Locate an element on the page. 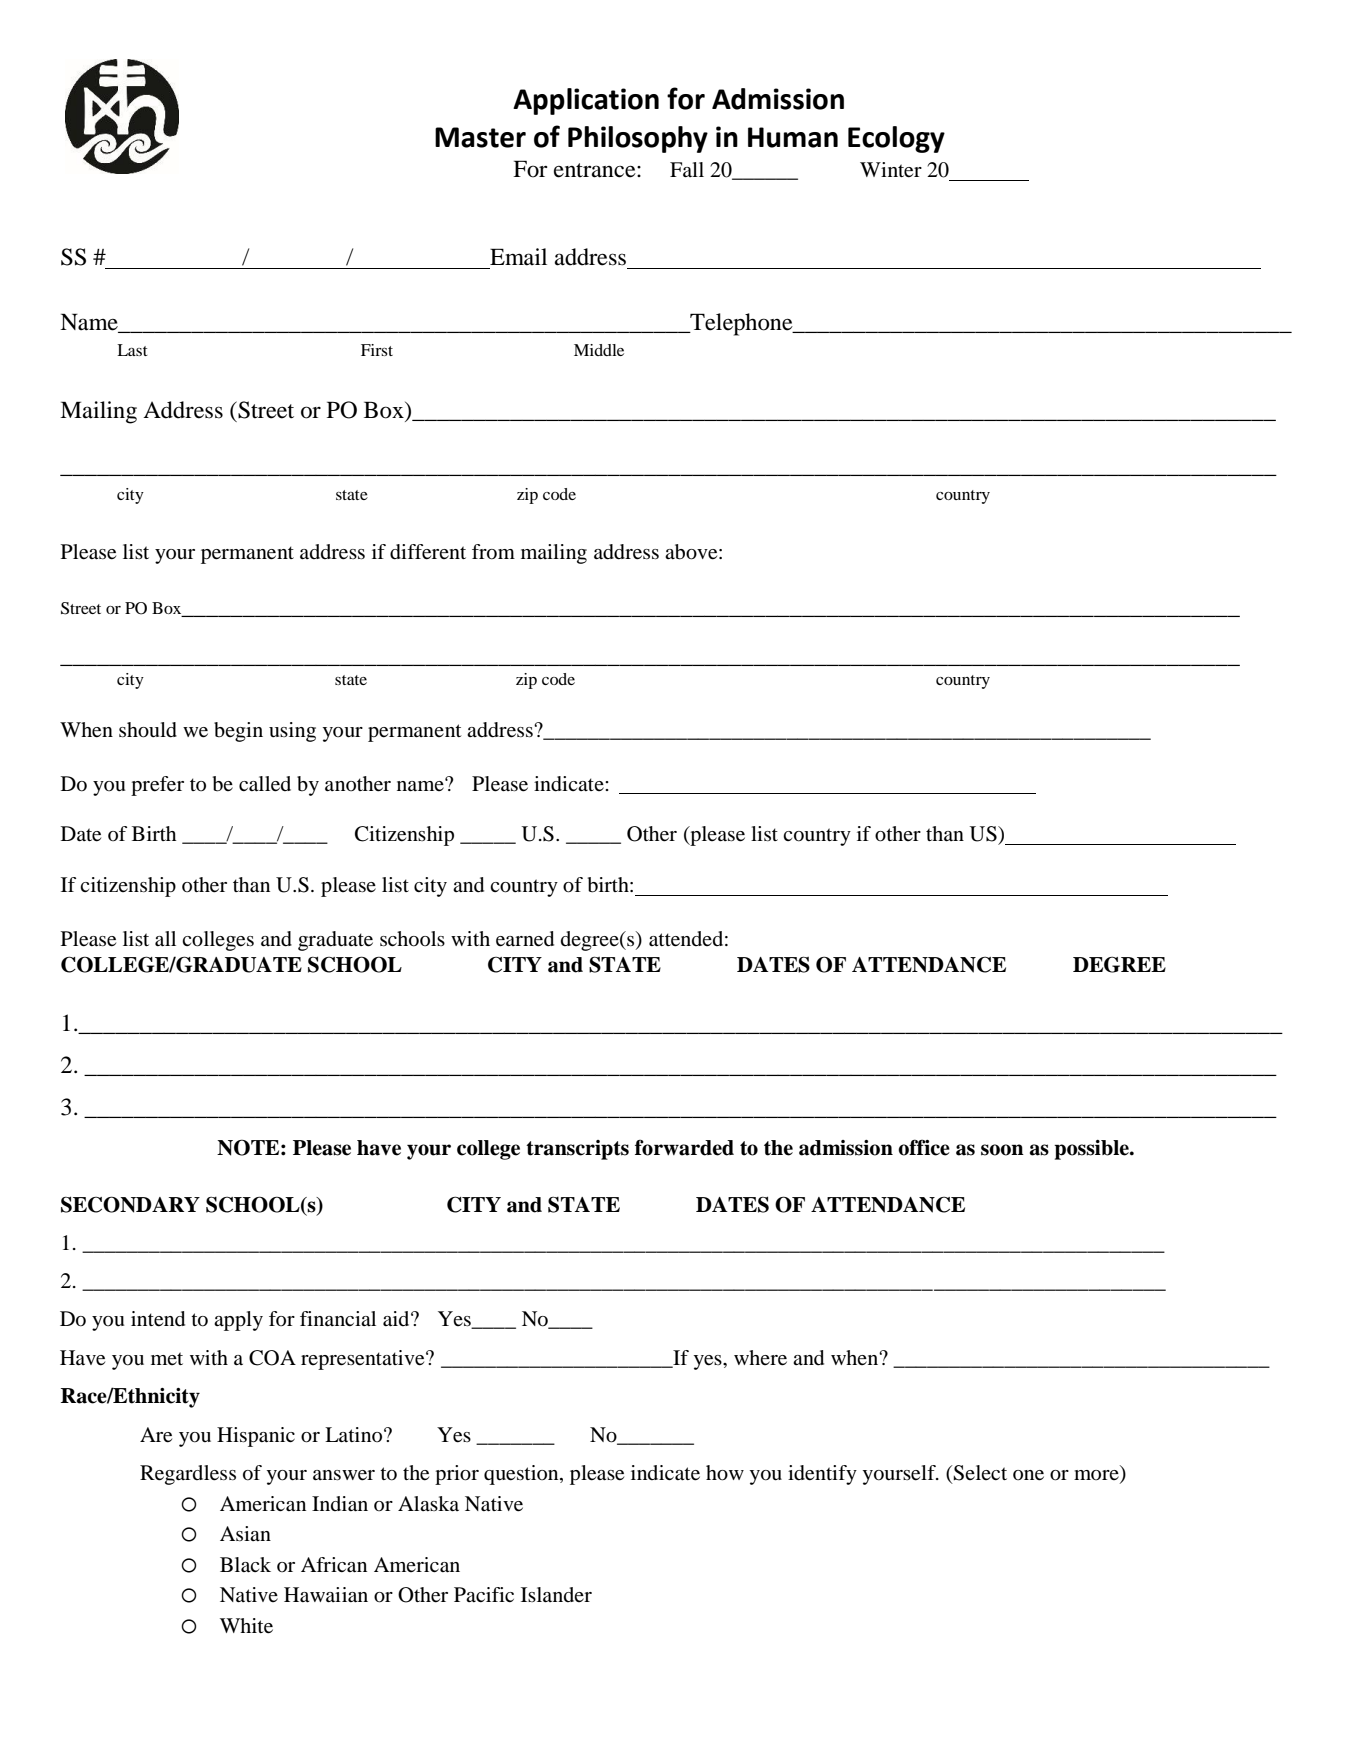 The width and height of the page is (1353, 1752). Select is located at coordinates (980, 1473).
